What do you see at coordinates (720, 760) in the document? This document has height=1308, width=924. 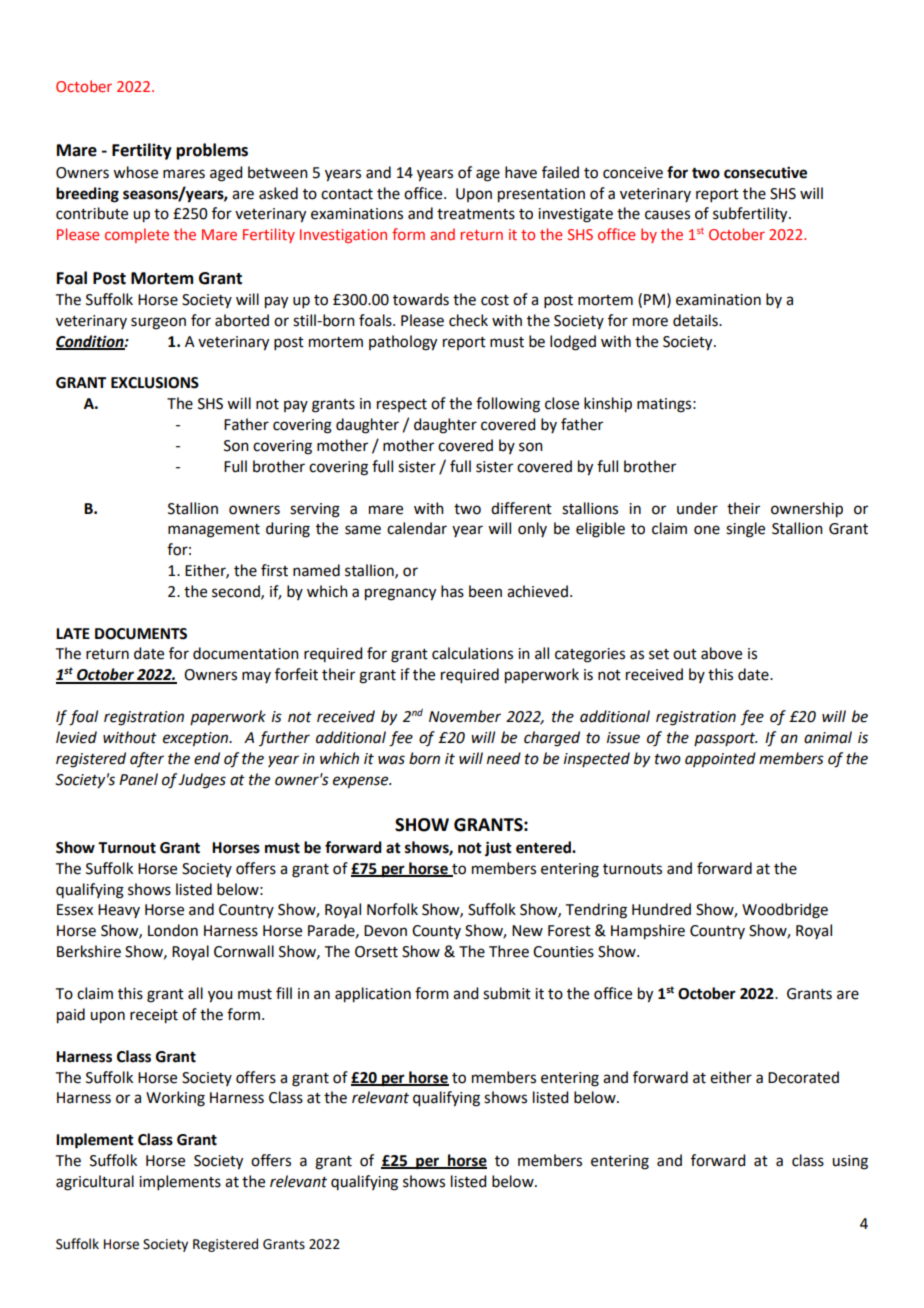 I see `appointed` at bounding box center [720, 760].
